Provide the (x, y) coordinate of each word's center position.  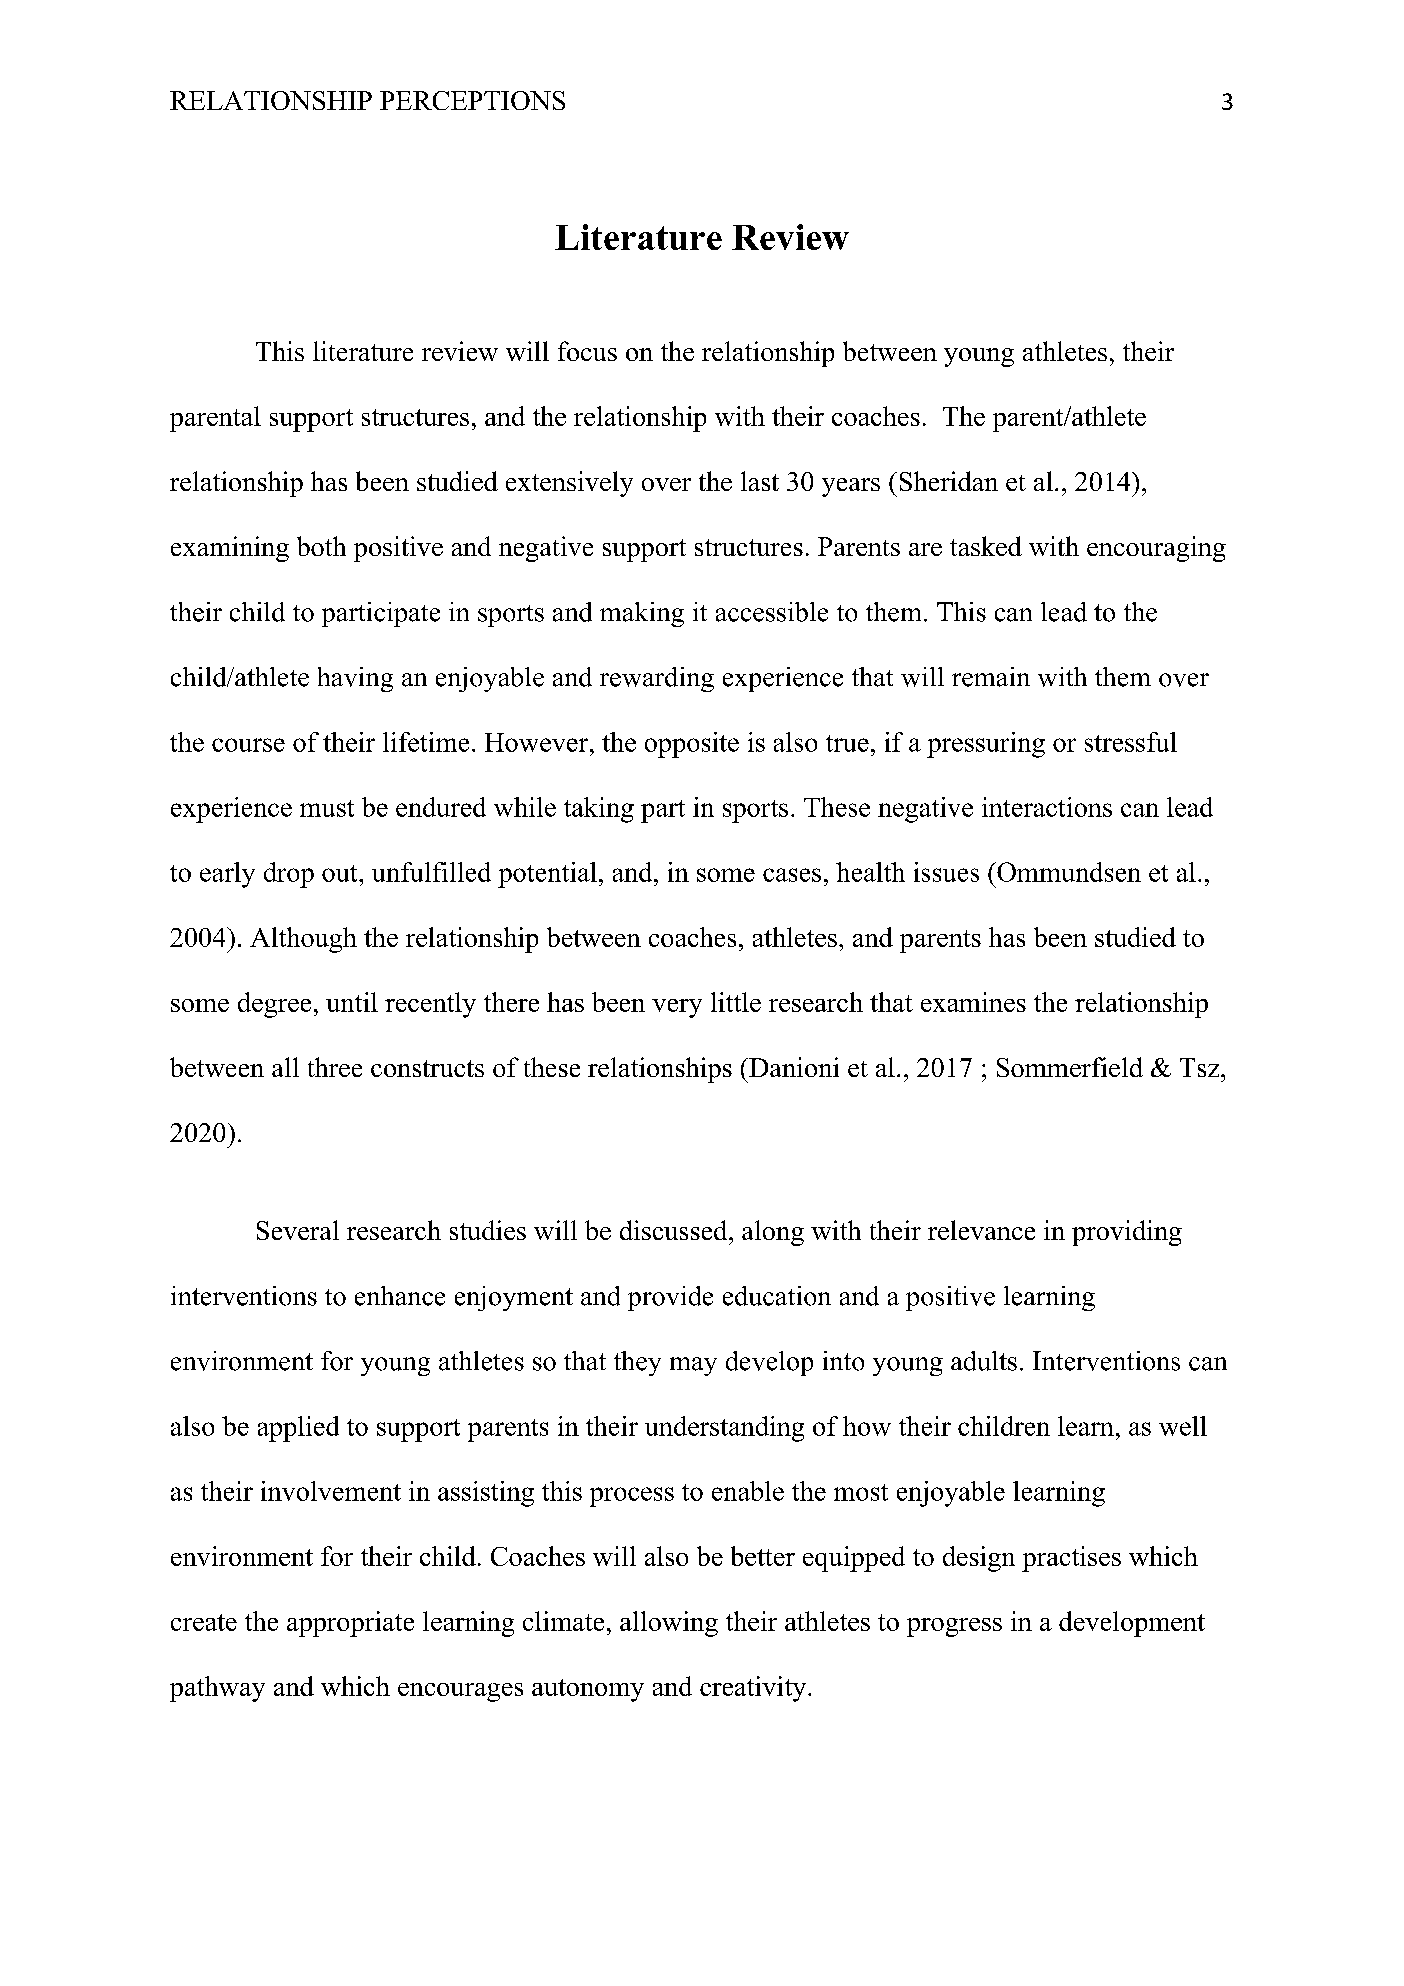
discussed (675, 1230)
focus (587, 351)
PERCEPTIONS (472, 100)
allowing (669, 1624)
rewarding (657, 679)
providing (1127, 1233)
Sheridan (949, 481)
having (355, 679)
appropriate (350, 1624)
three (335, 1067)
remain (991, 677)
